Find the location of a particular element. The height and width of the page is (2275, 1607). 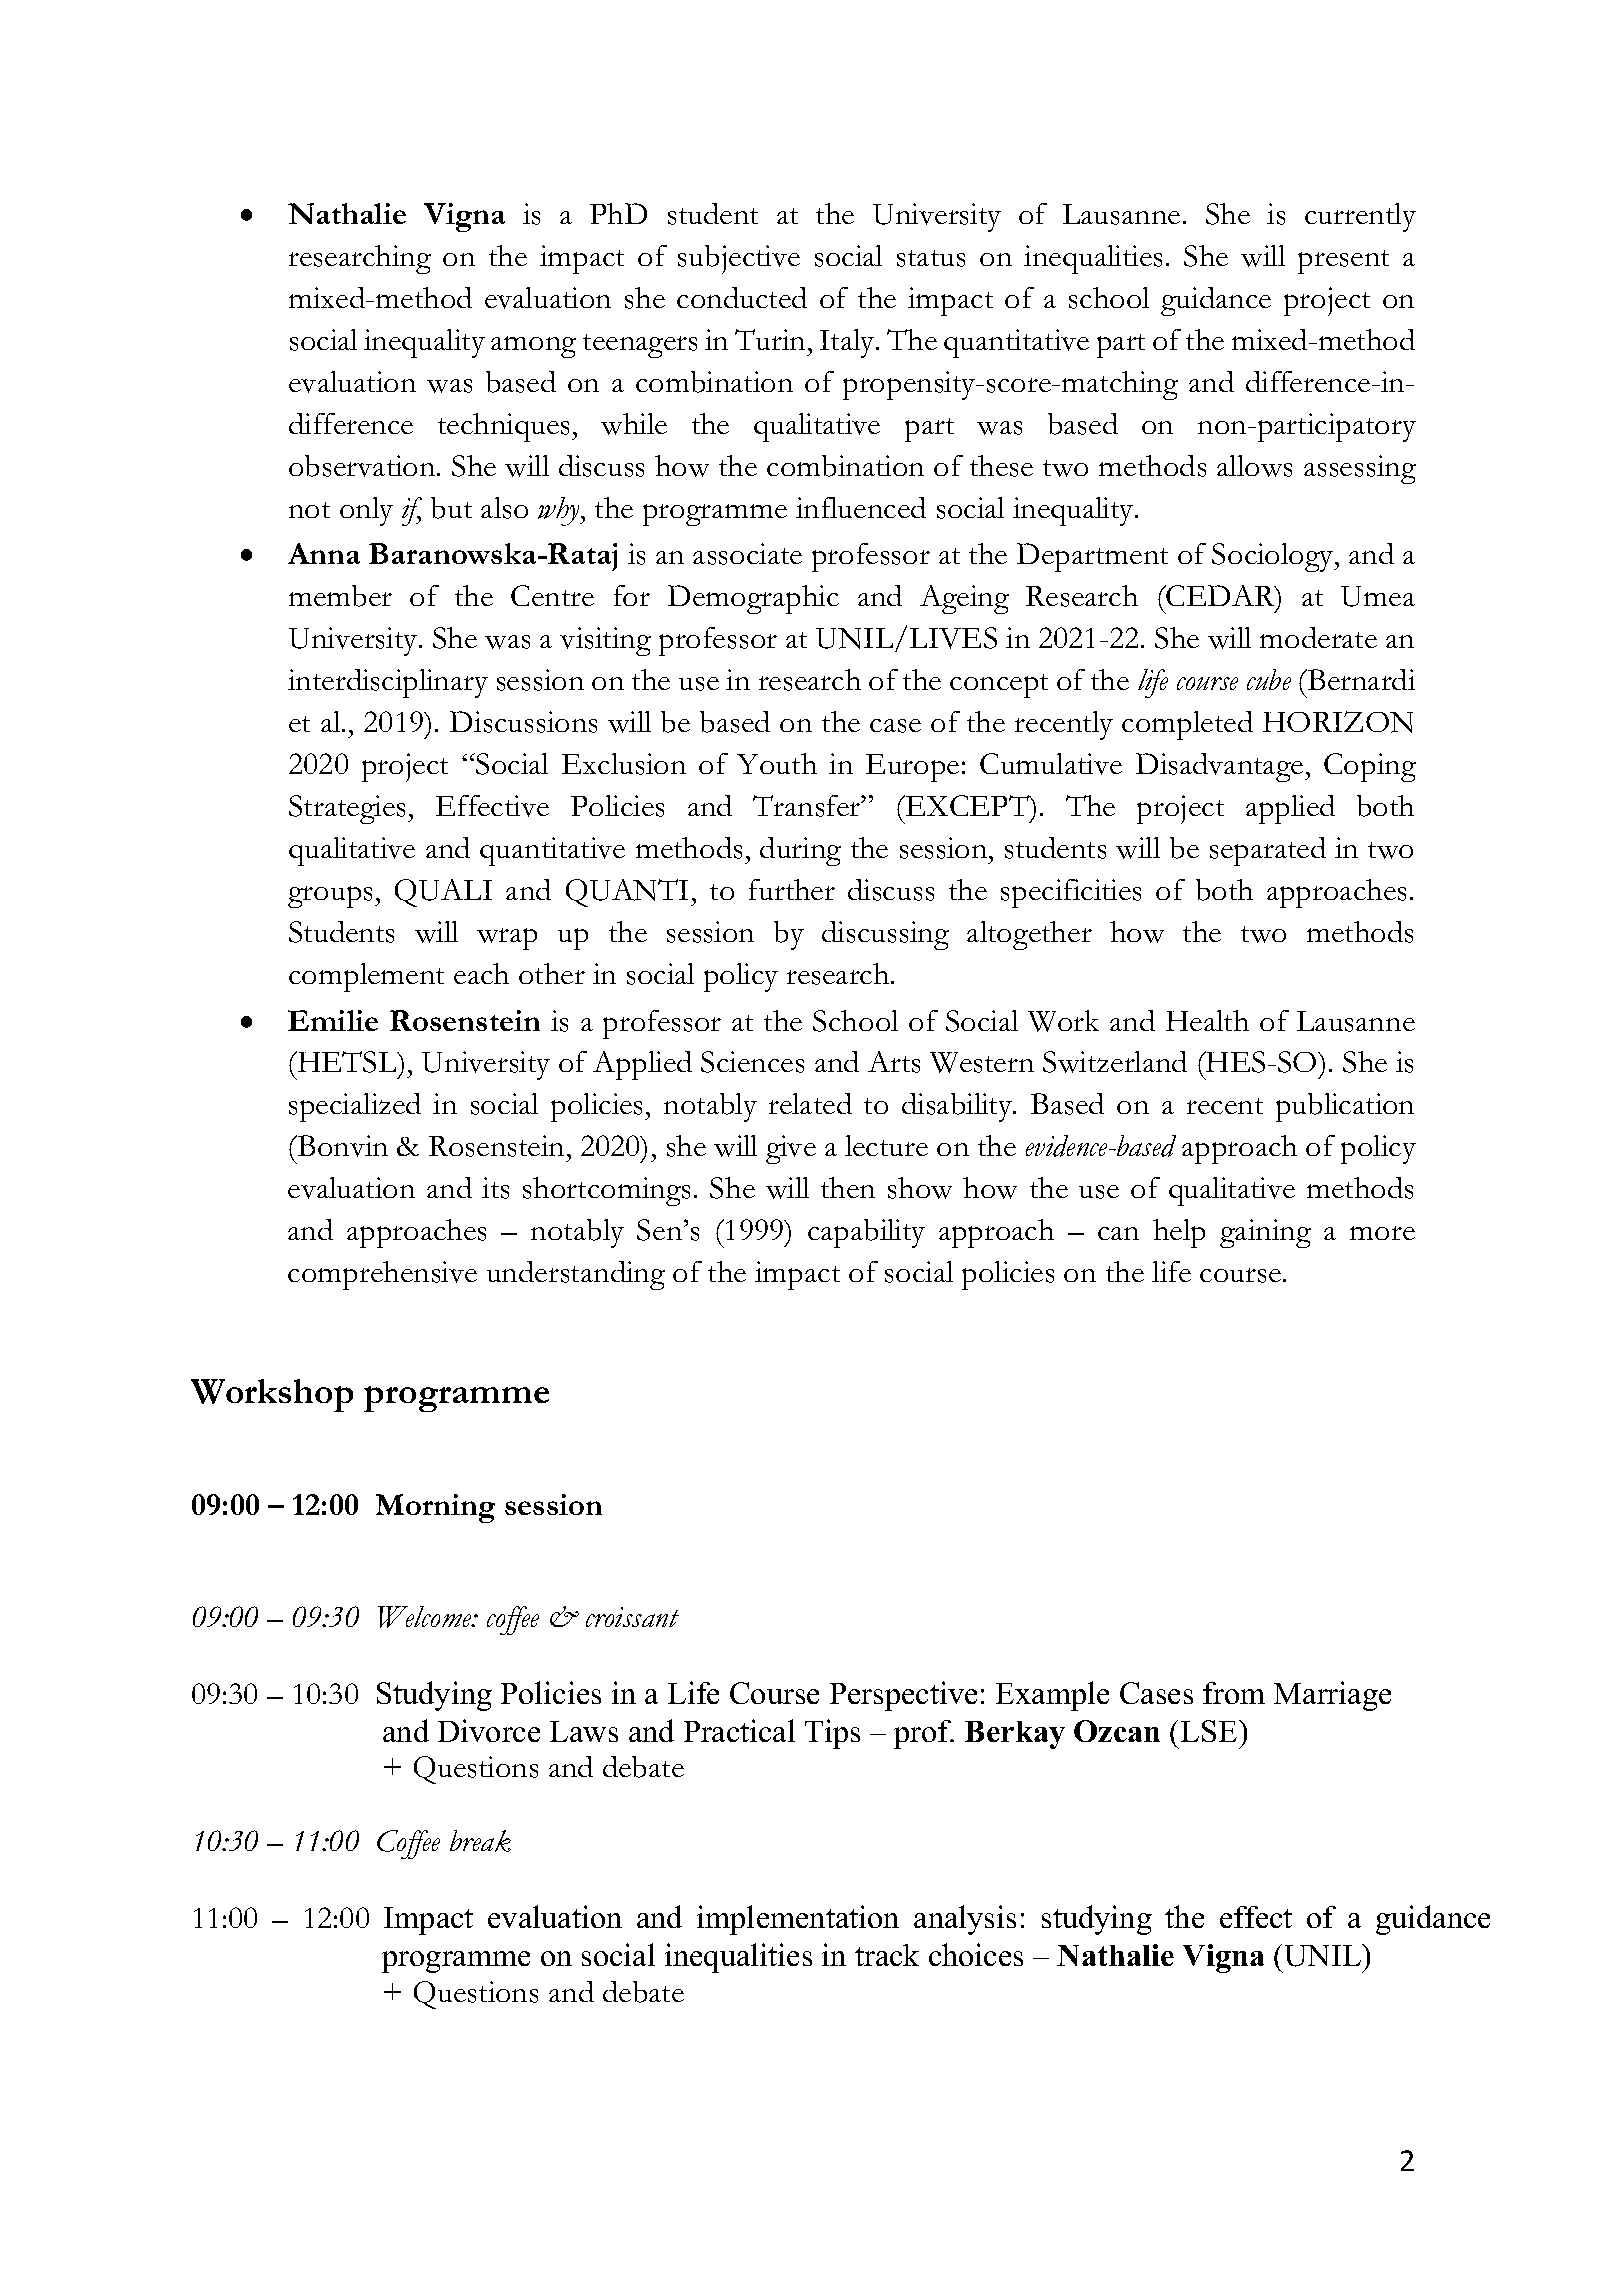

comprehensive is located at coordinates (382, 1275).
